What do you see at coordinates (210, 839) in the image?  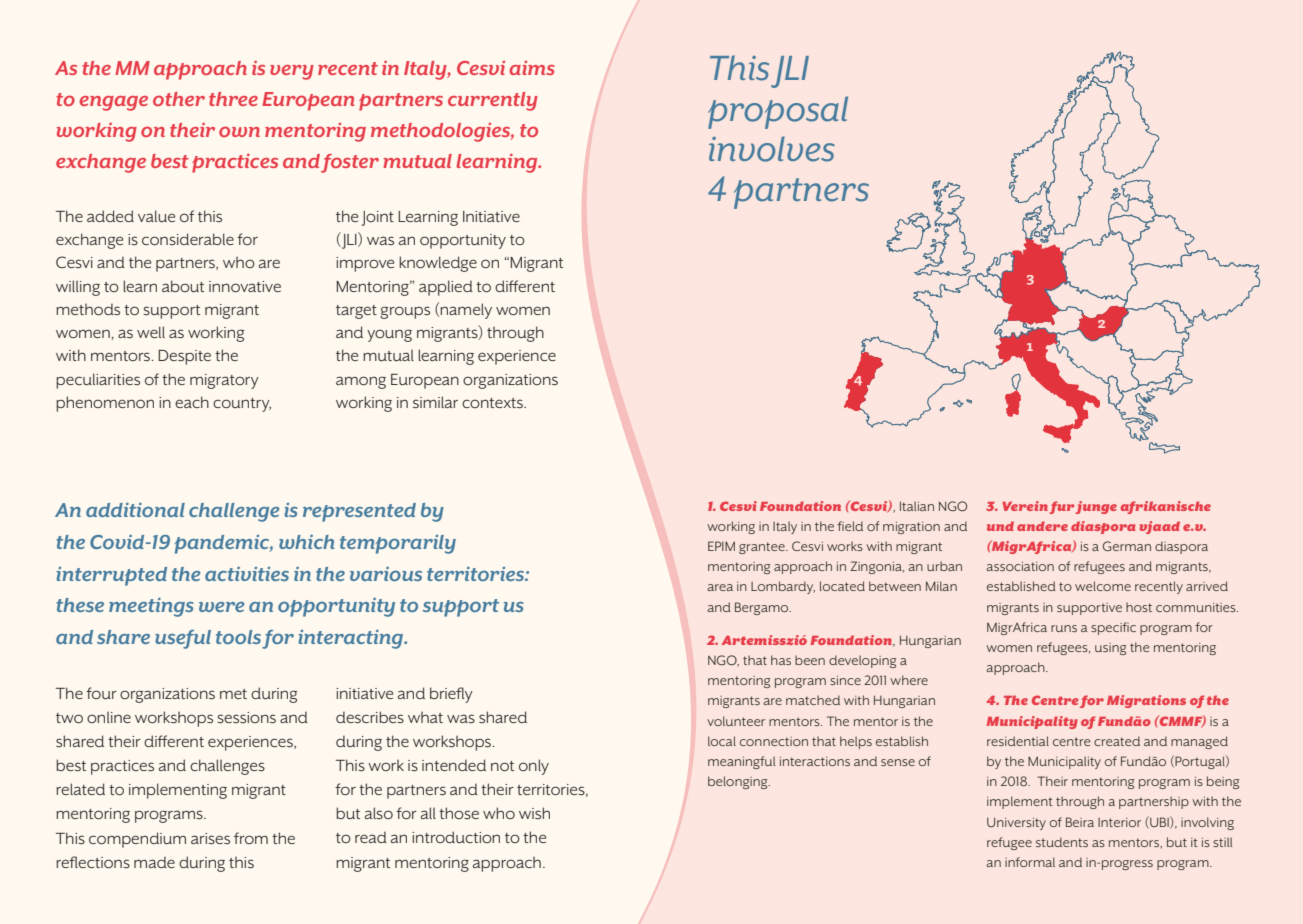 I see `arises` at bounding box center [210, 839].
